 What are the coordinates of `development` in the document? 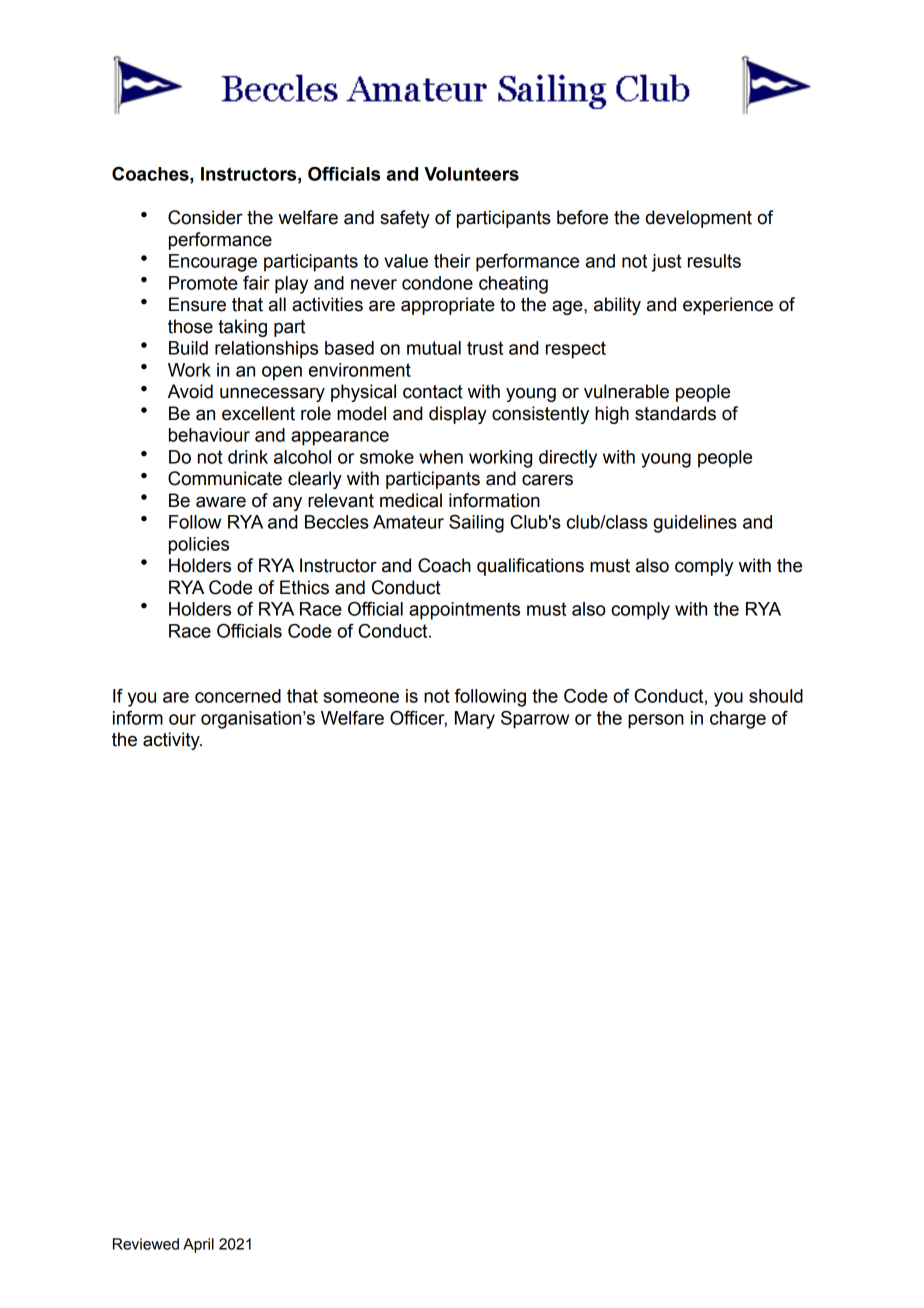 It's located at (699, 219).
